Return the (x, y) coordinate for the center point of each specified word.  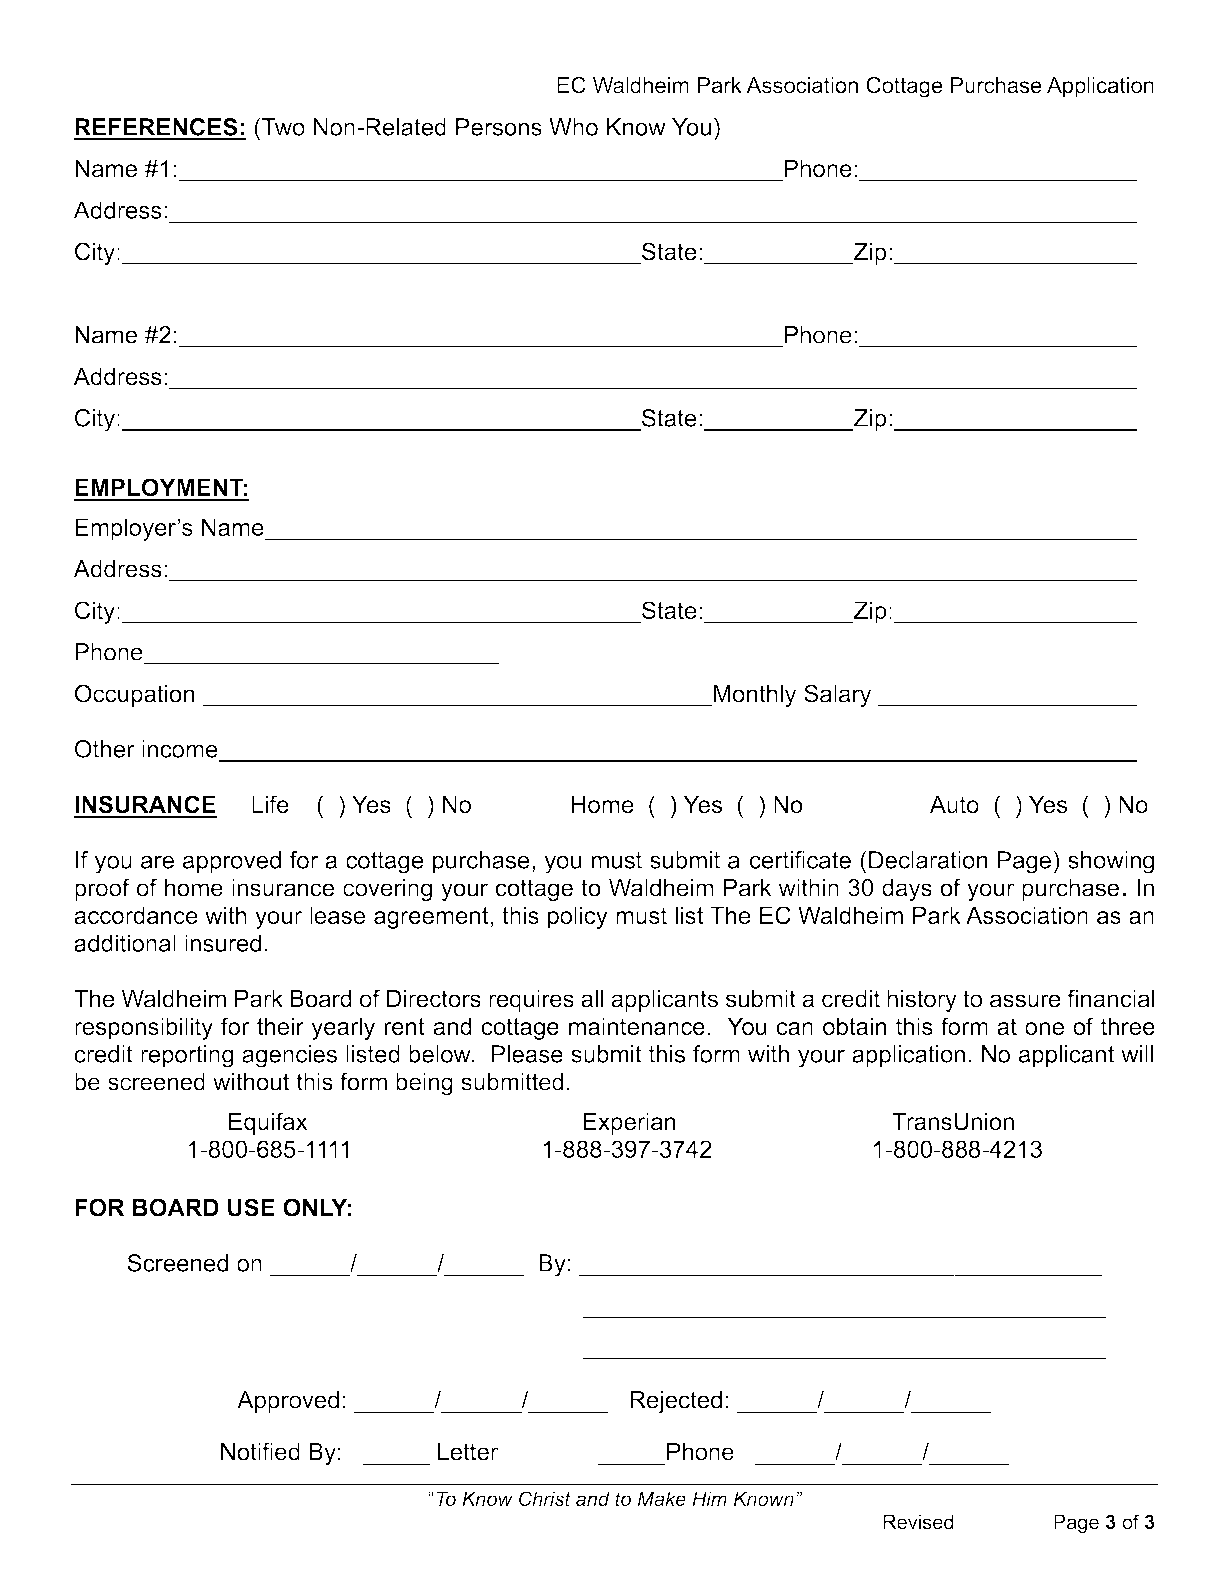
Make (661, 1498)
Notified (260, 1451)
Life (270, 804)
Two (282, 127)
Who (573, 127)
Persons (499, 127)
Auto (954, 804)
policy (578, 917)
